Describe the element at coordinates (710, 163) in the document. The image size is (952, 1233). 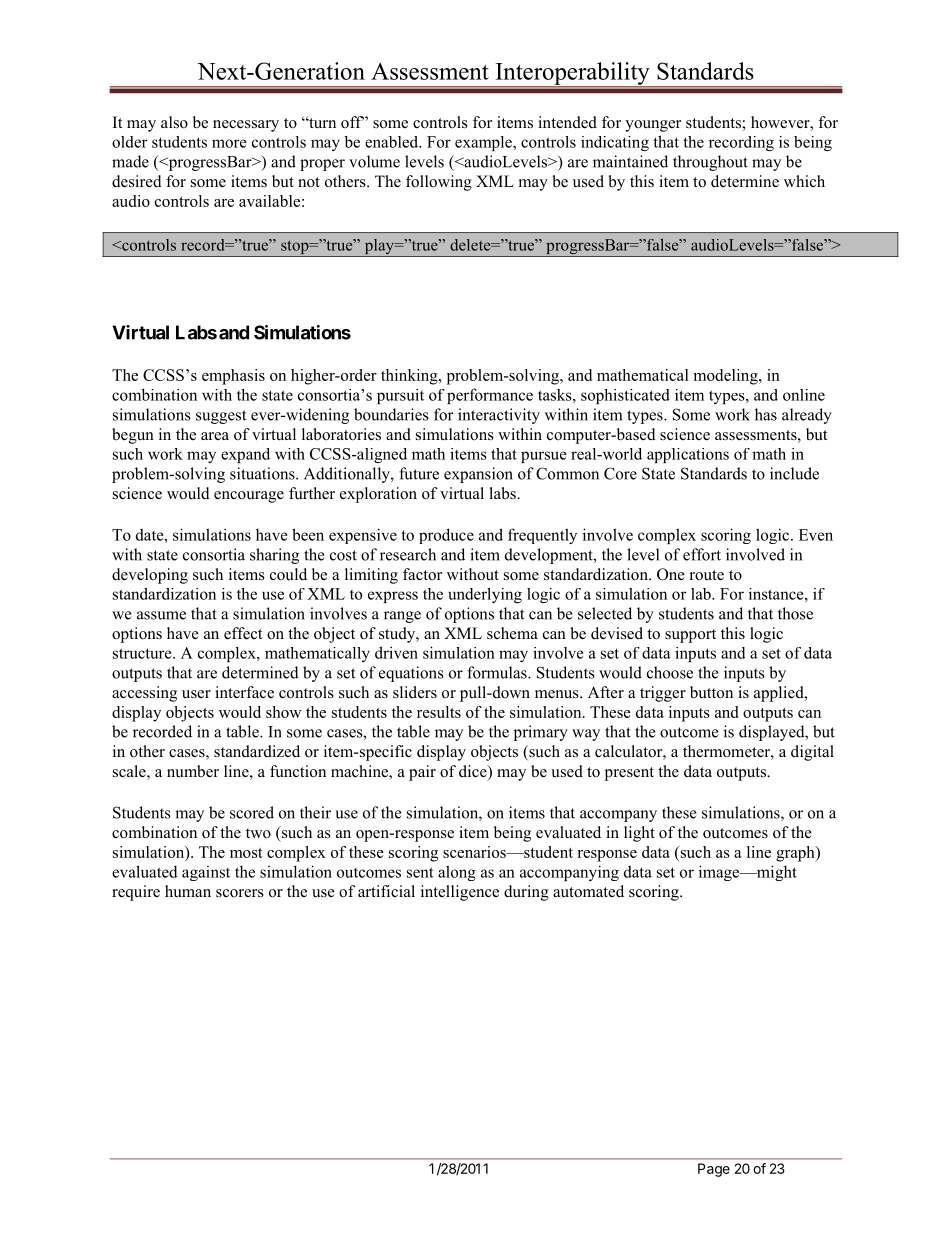
I see `throughout` at that location.
